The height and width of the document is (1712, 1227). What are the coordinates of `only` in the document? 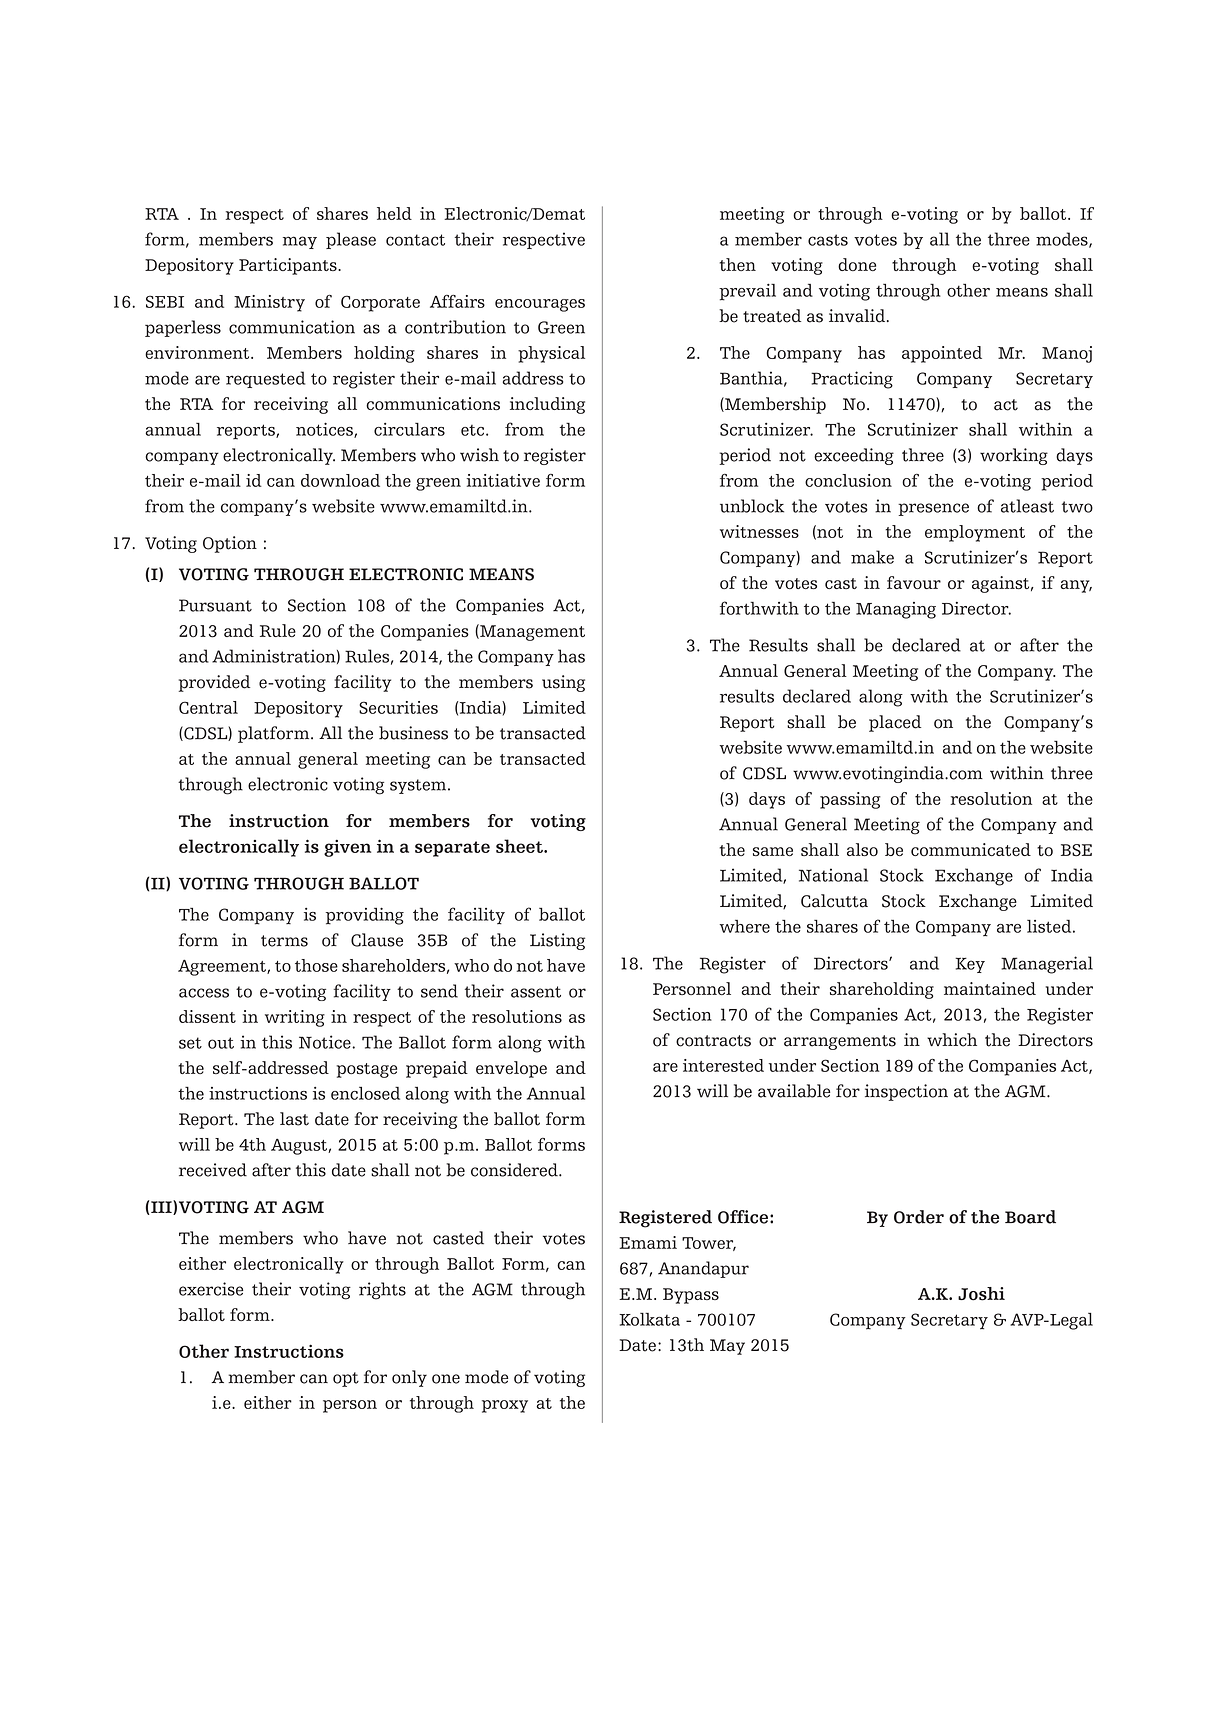 It's located at (409, 1378).
